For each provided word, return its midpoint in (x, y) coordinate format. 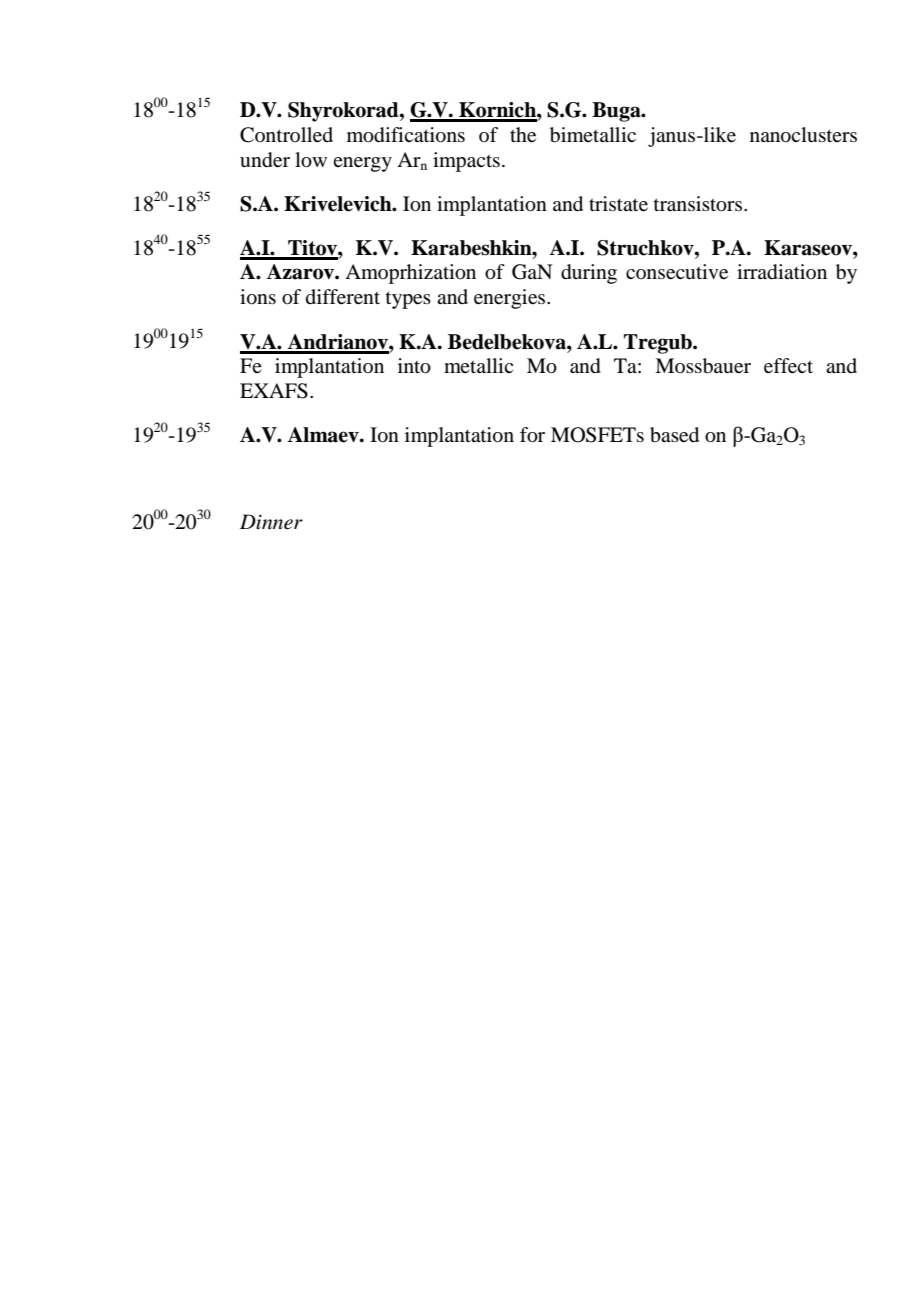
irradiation (782, 272)
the (523, 135)
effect (788, 366)
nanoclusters (803, 135)
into (414, 366)
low (311, 160)
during (589, 274)
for (532, 435)
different (343, 297)
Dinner (271, 522)
